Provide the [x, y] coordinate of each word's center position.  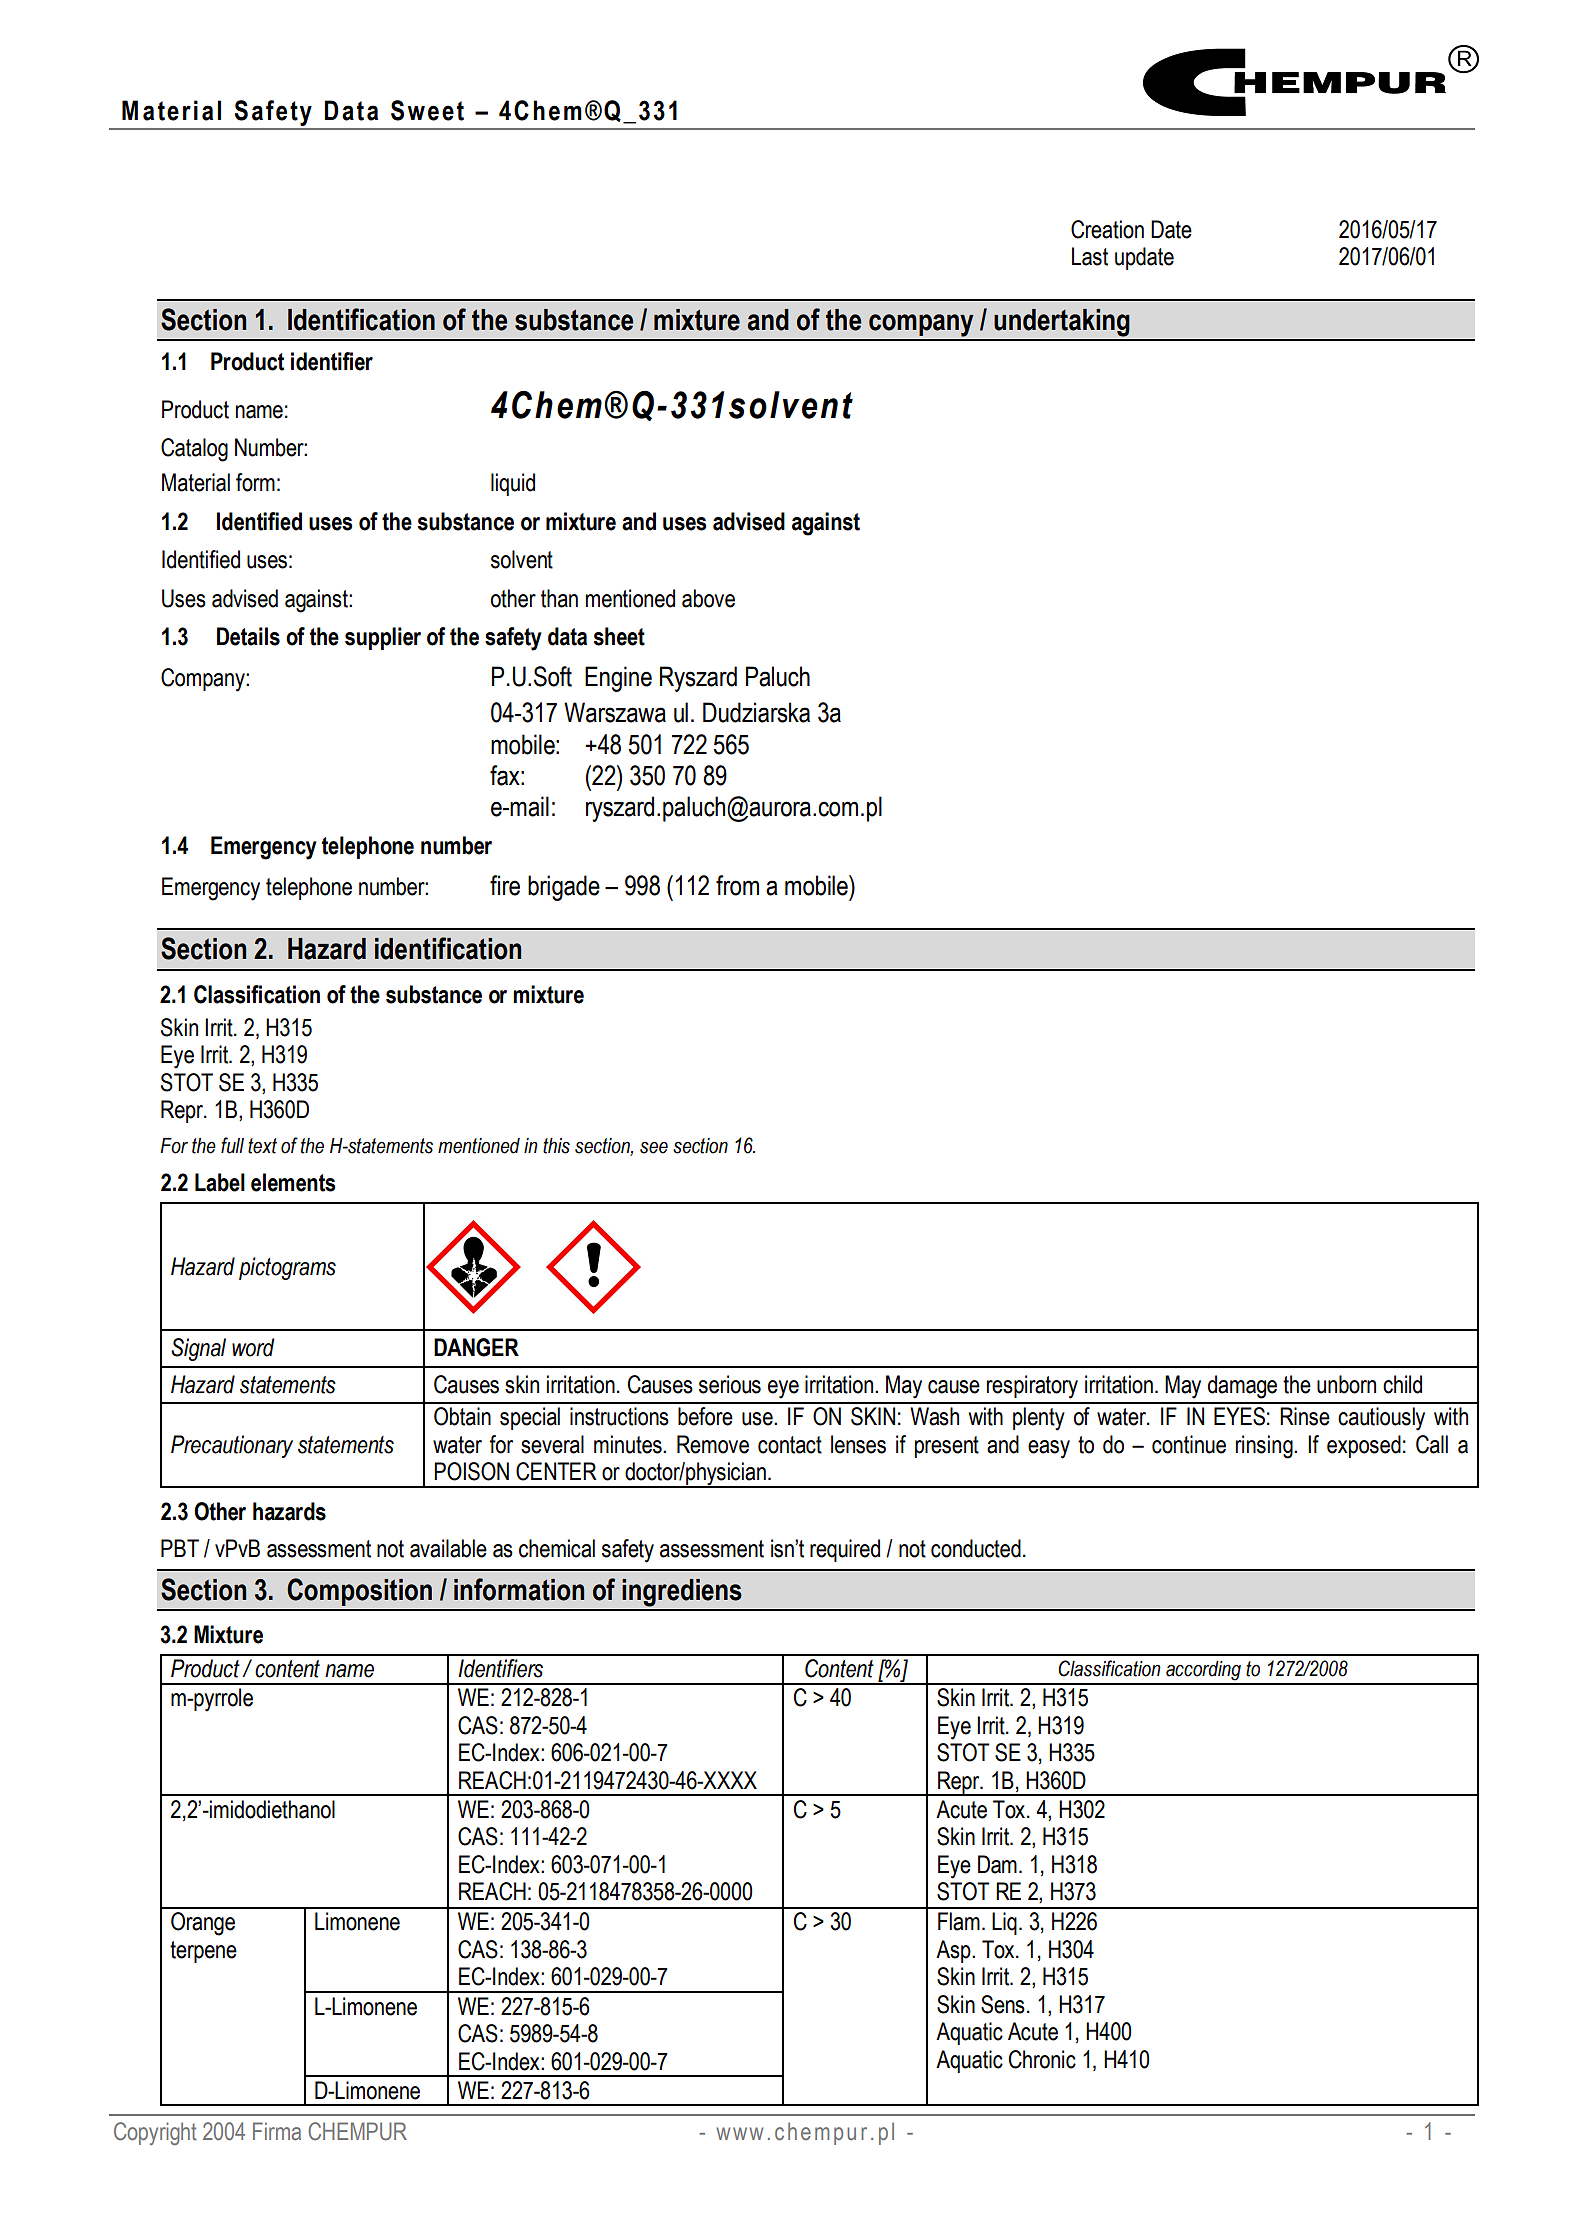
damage [1242, 1387]
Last [1090, 256]
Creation [1107, 229]
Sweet [427, 110]
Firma [277, 2131]
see [654, 1148]
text [262, 1146]
